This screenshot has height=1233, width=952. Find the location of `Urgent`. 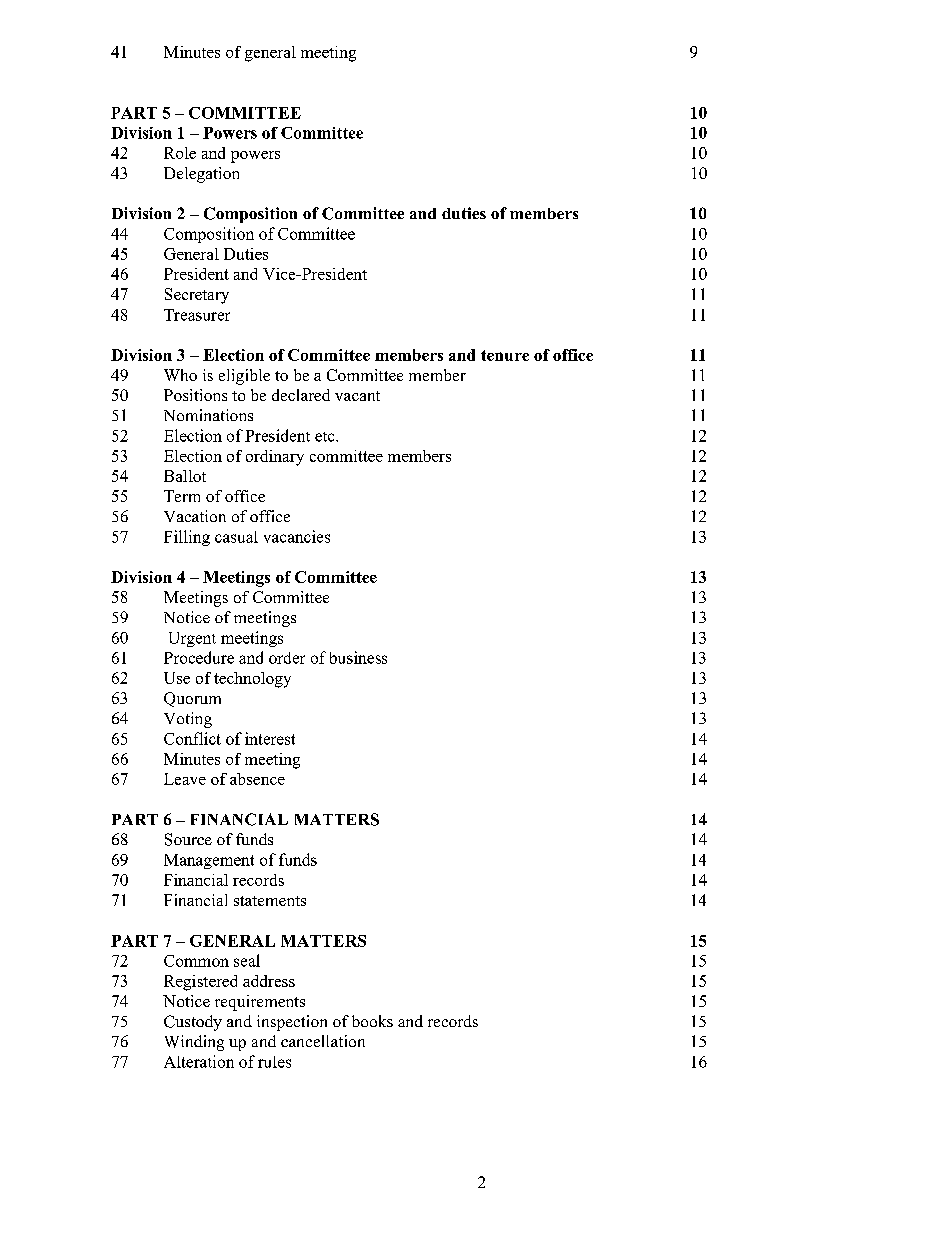

Urgent is located at coordinates (192, 639).
